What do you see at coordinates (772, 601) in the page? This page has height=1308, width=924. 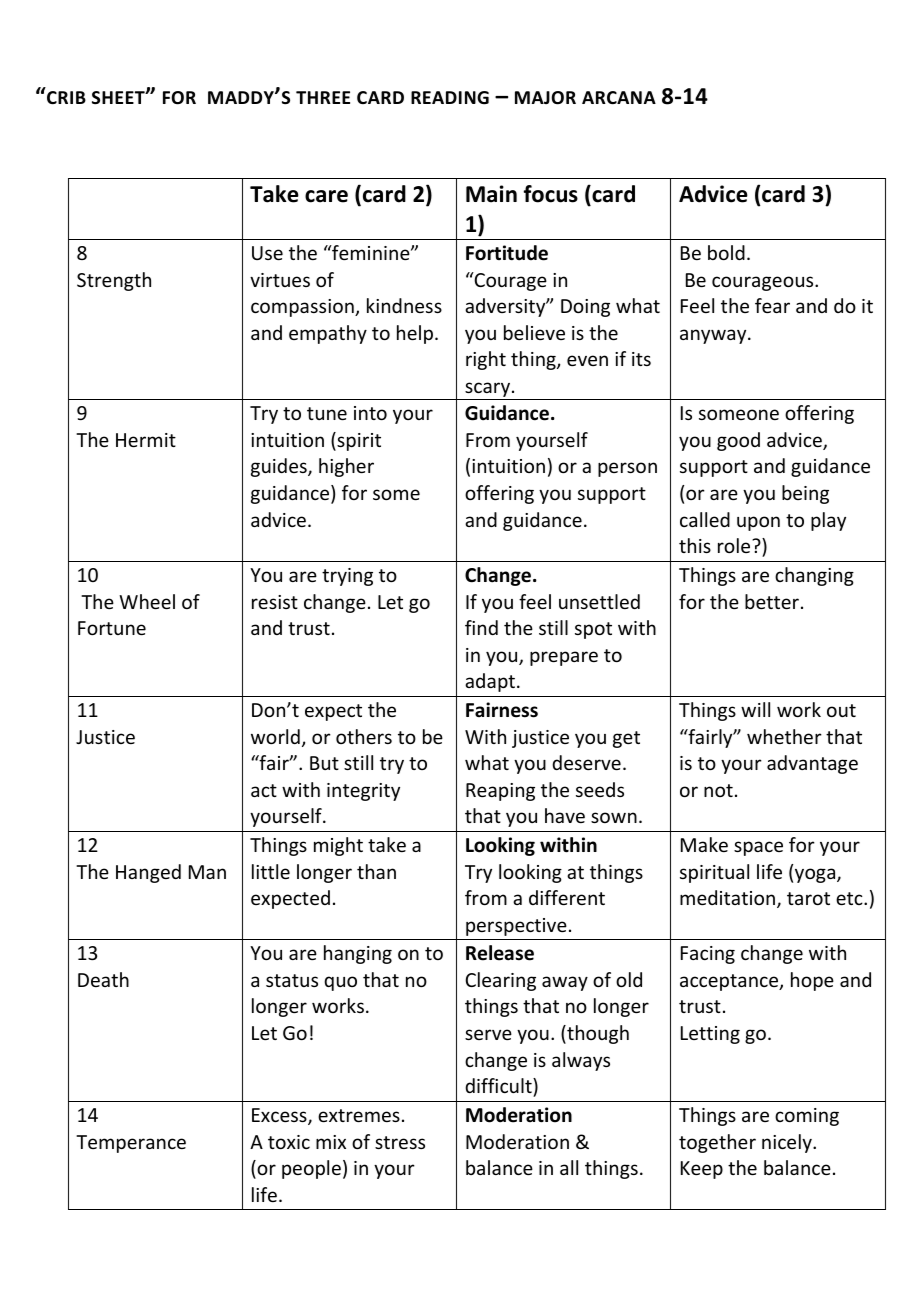 I see `better` at bounding box center [772, 601].
